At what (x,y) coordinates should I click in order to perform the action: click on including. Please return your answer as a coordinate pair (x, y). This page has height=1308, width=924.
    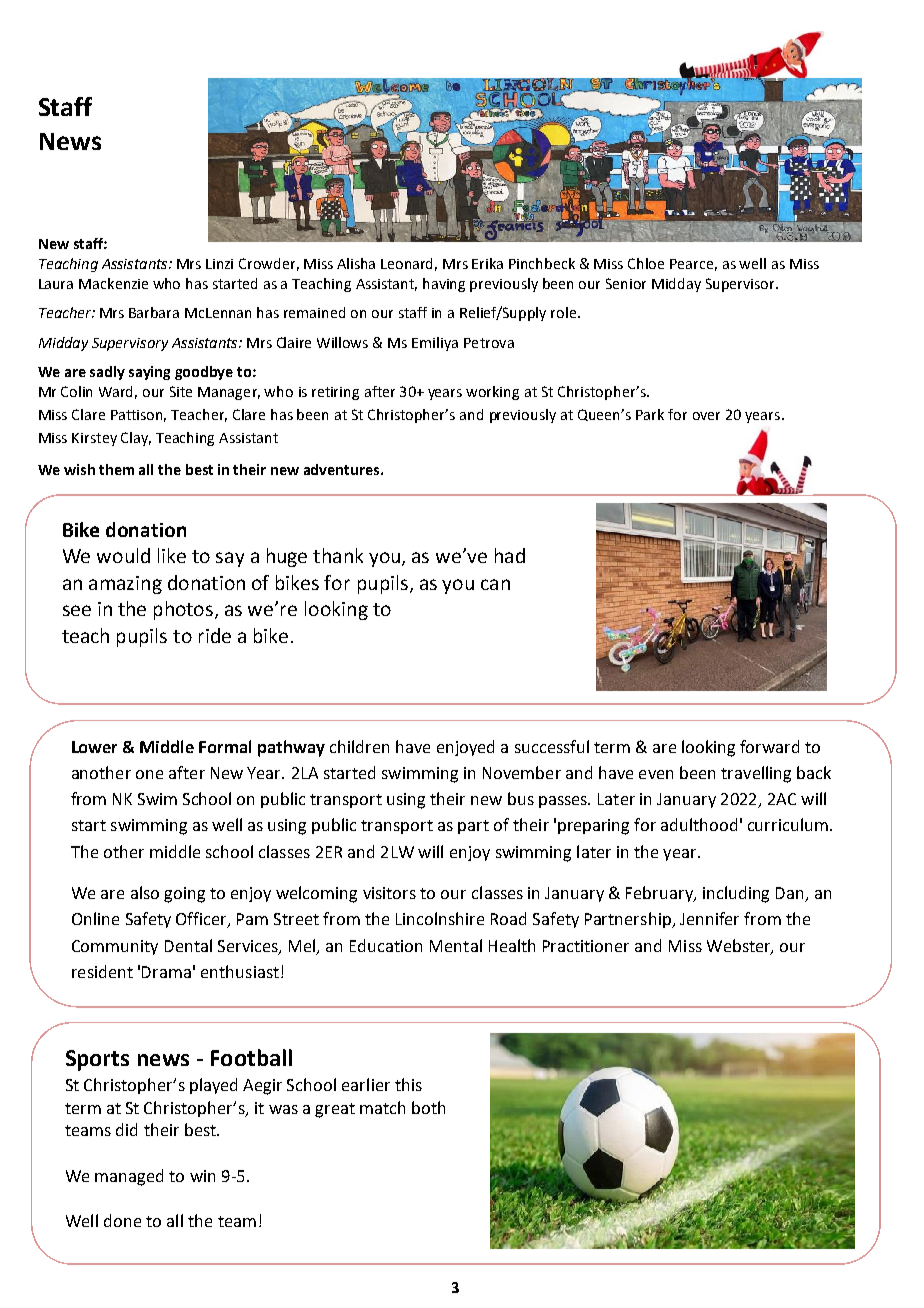
    Looking at the image, I should click on (736, 894).
